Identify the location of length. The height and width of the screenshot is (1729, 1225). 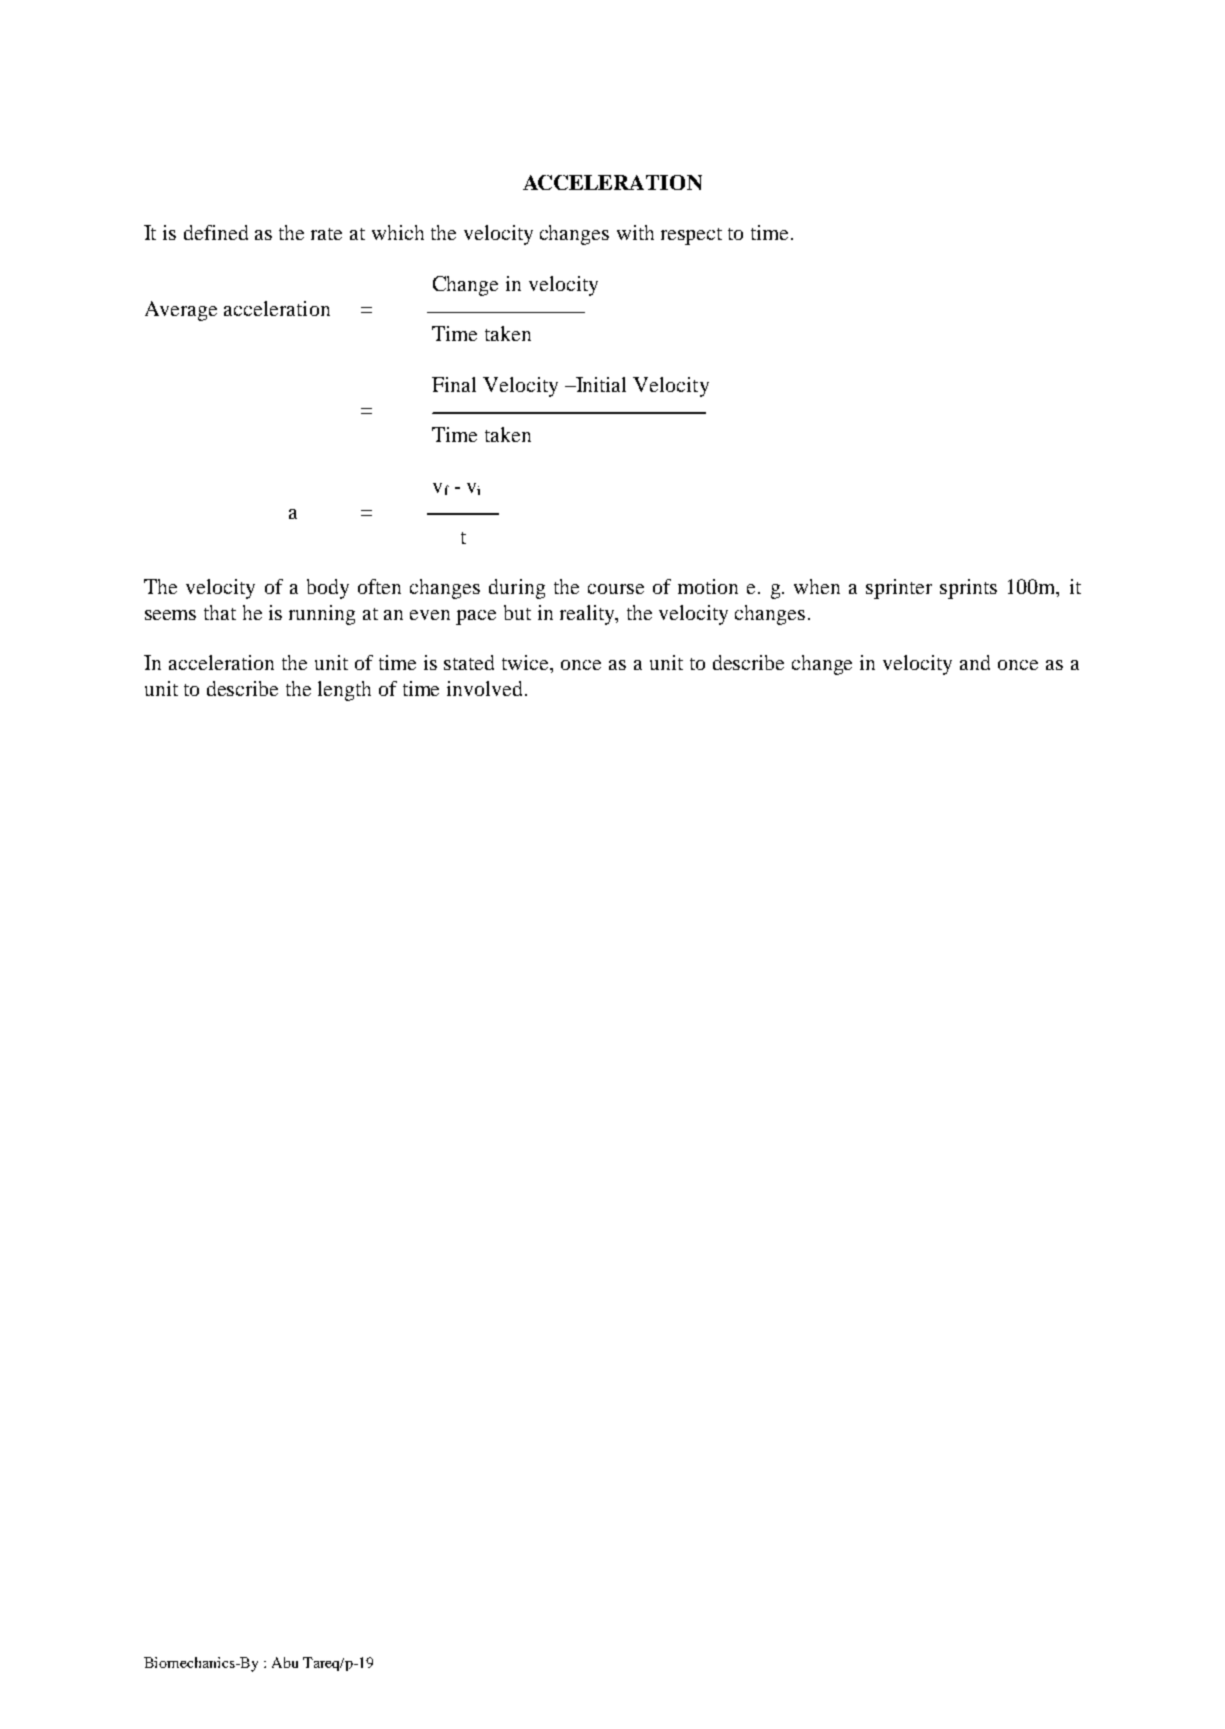
(344, 691).
